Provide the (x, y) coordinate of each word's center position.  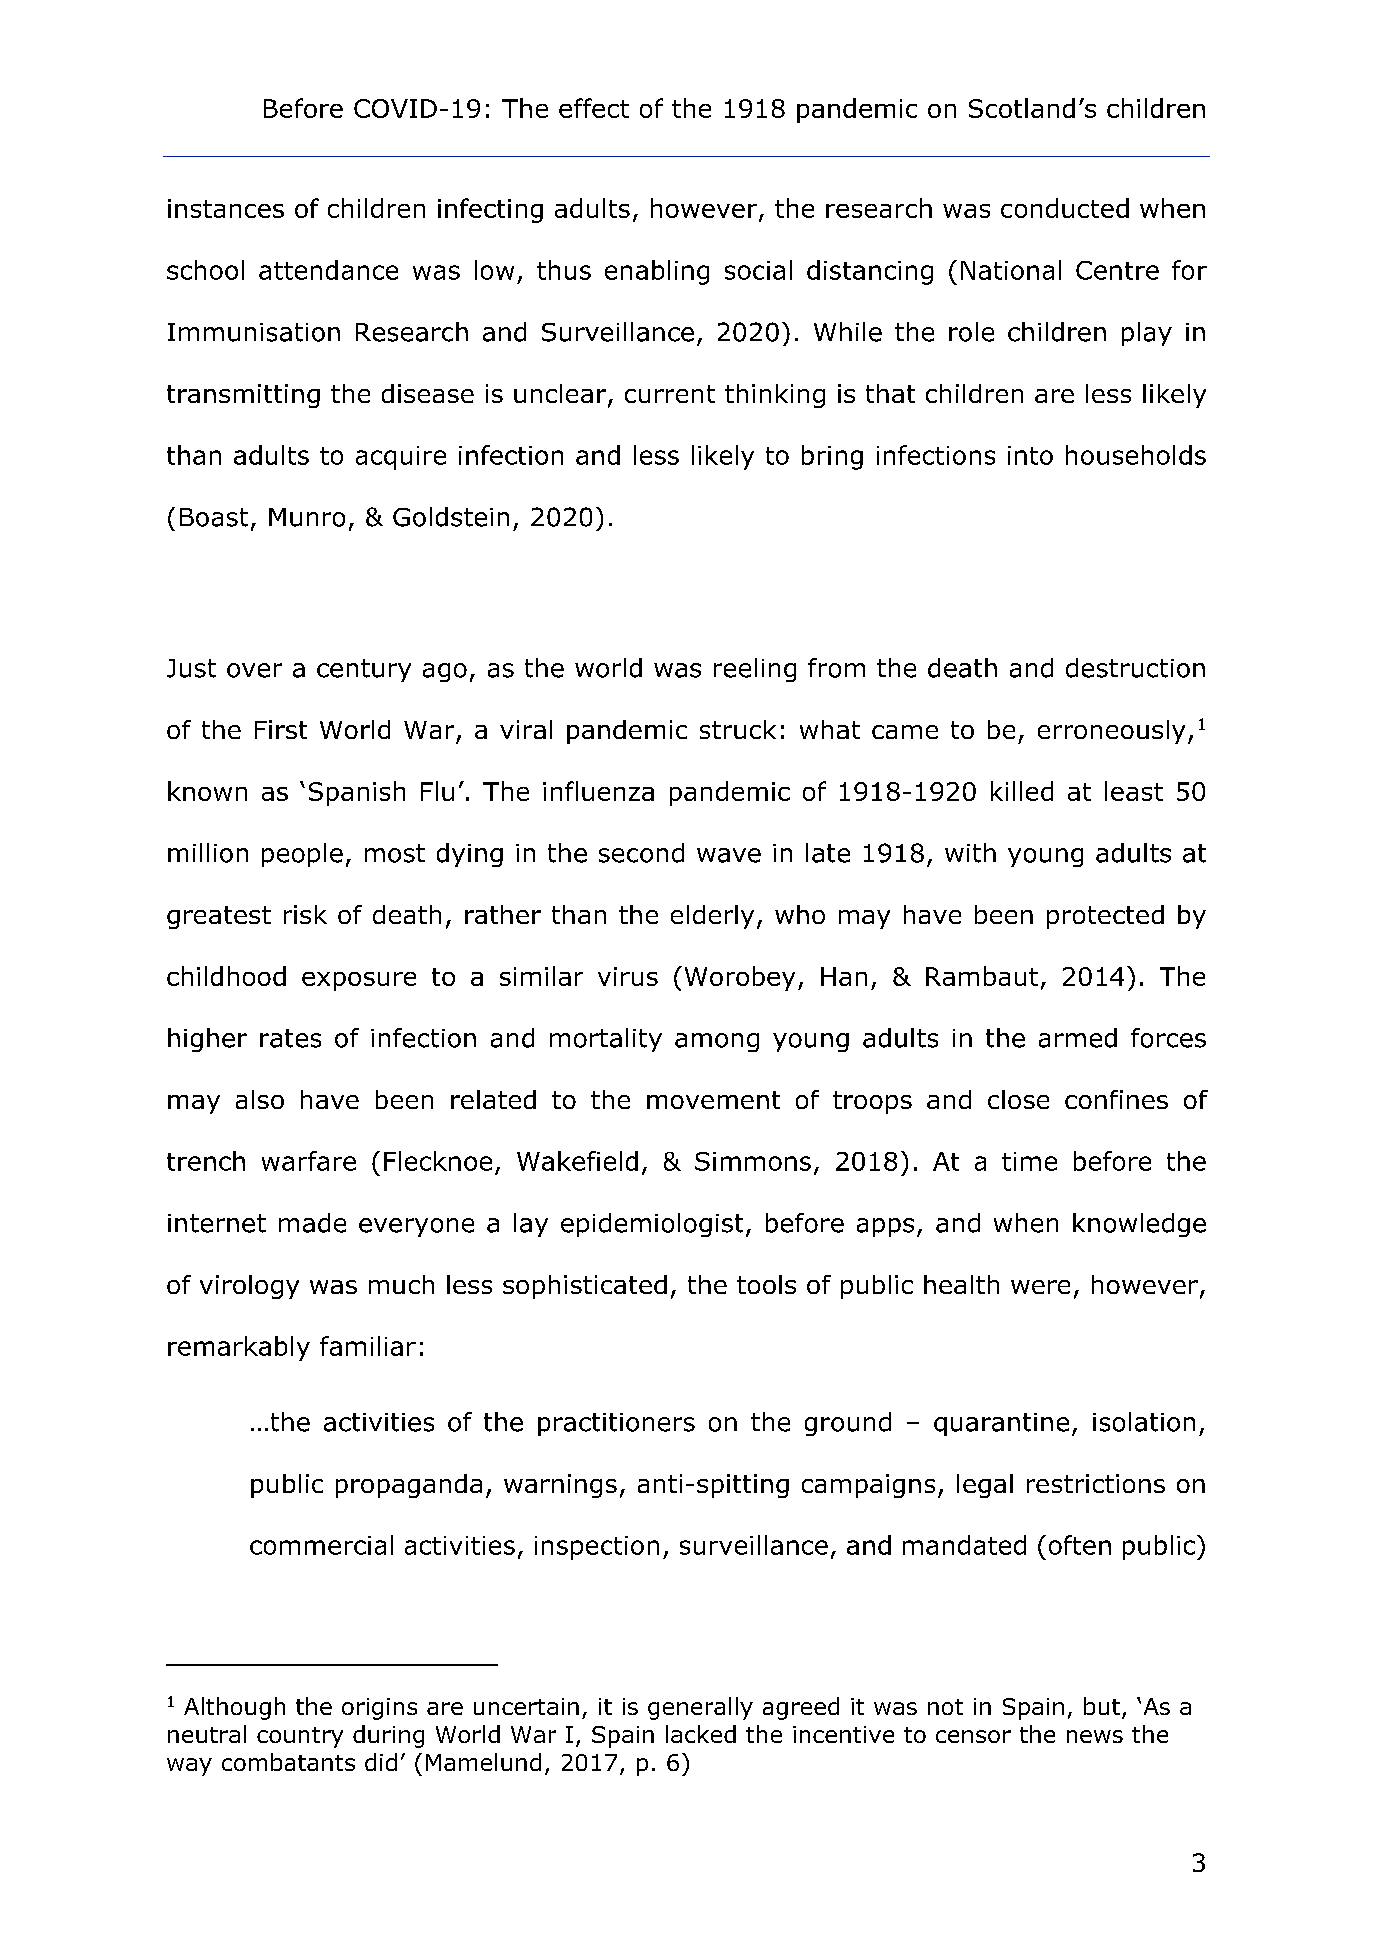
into (1030, 455)
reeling (755, 670)
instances (226, 208)
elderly (712, 917)
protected (1105, 917)
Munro (307, 517)
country (300, 1737)
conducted (1065, 208)
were (1040, 1287)
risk (305, 914)
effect (594, 108)
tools (766, 1284)
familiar (368, 1346)
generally (700, 1708)
